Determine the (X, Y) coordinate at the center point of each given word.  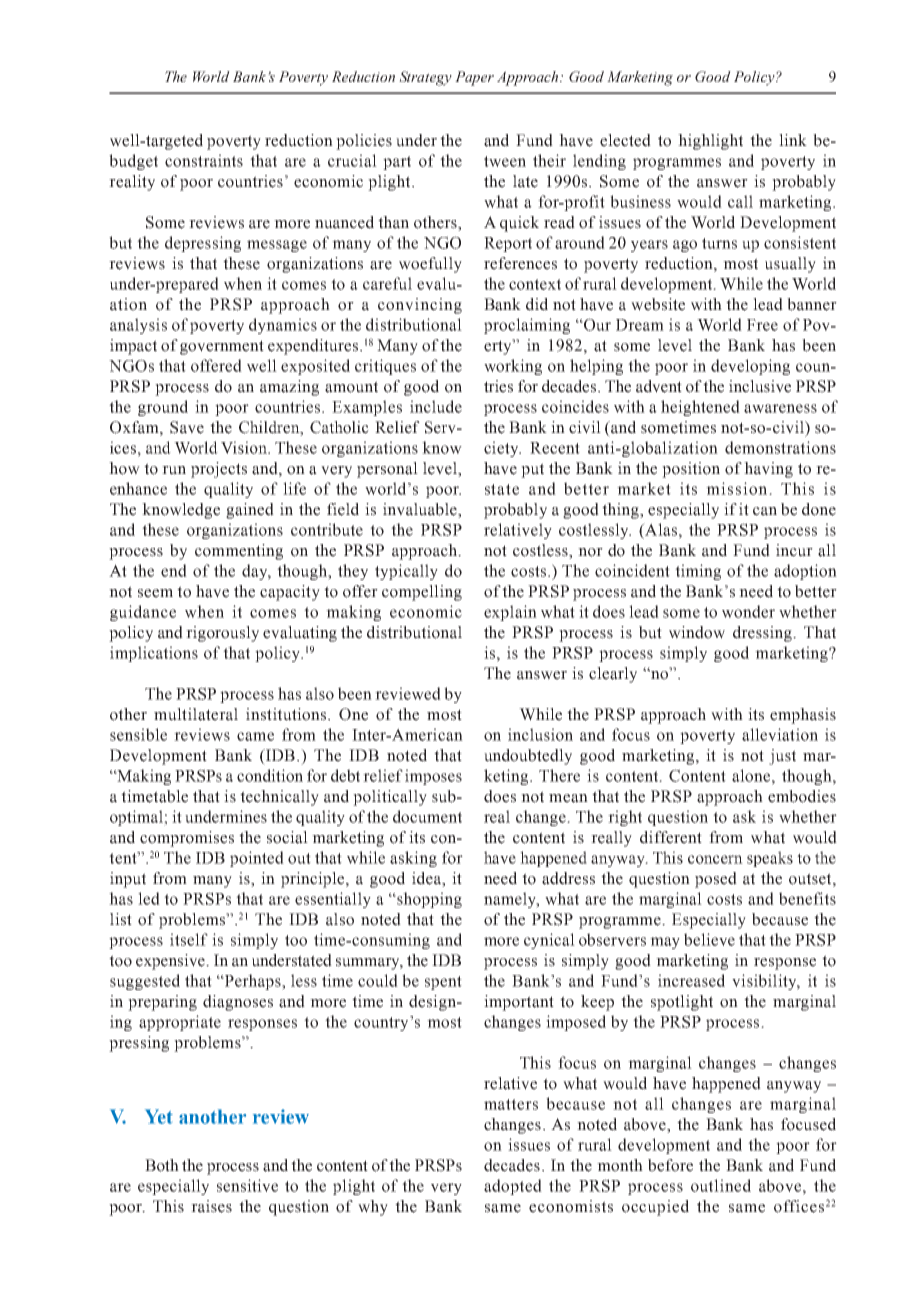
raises (211, 1206)
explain (510, 613)
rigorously (222, 634)
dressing (763, 634)
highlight (710, 142)
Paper (474, 78)
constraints (204, 160)
